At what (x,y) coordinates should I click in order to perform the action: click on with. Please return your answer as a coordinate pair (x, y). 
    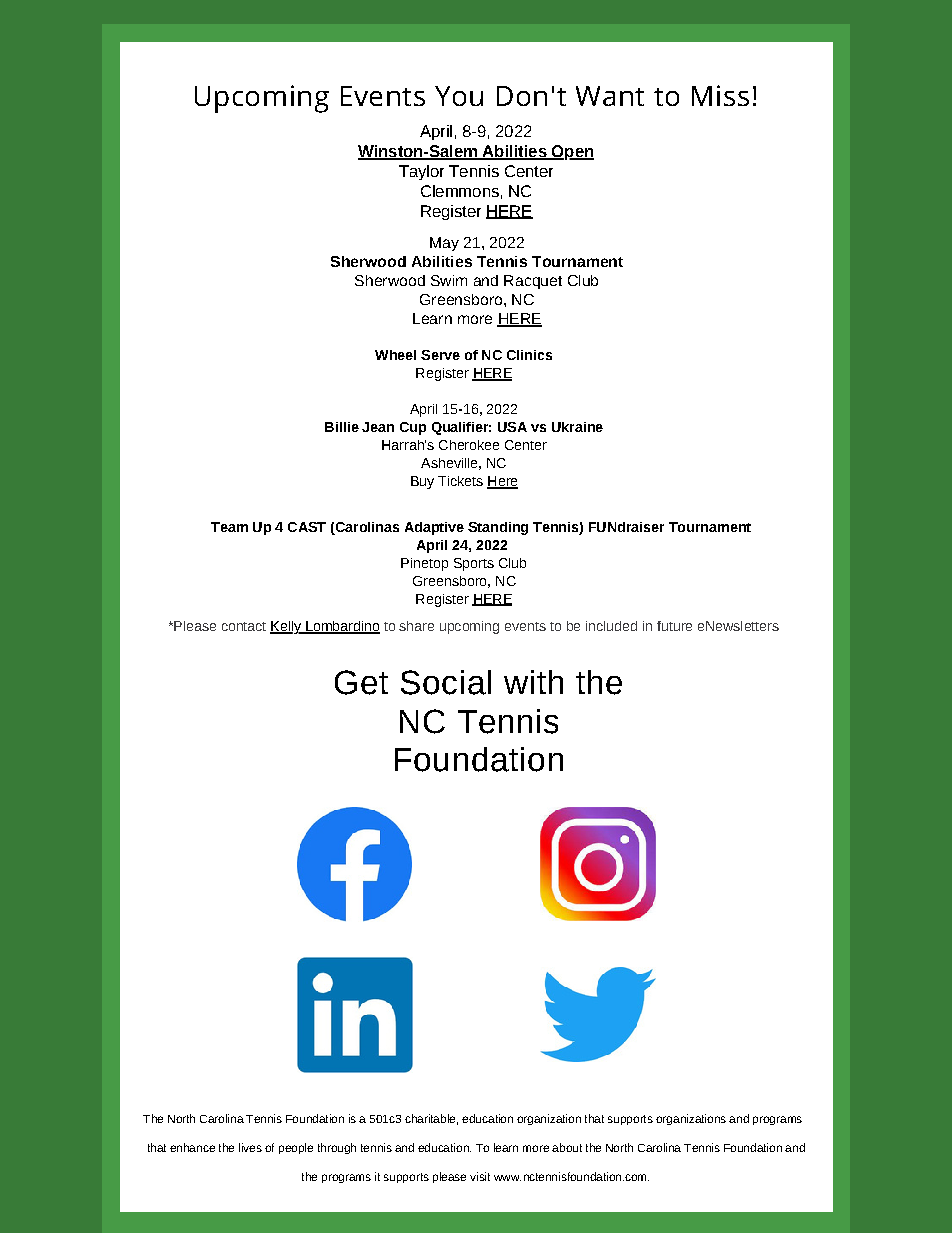
    Looking at the image, I should click on (533, 682).
